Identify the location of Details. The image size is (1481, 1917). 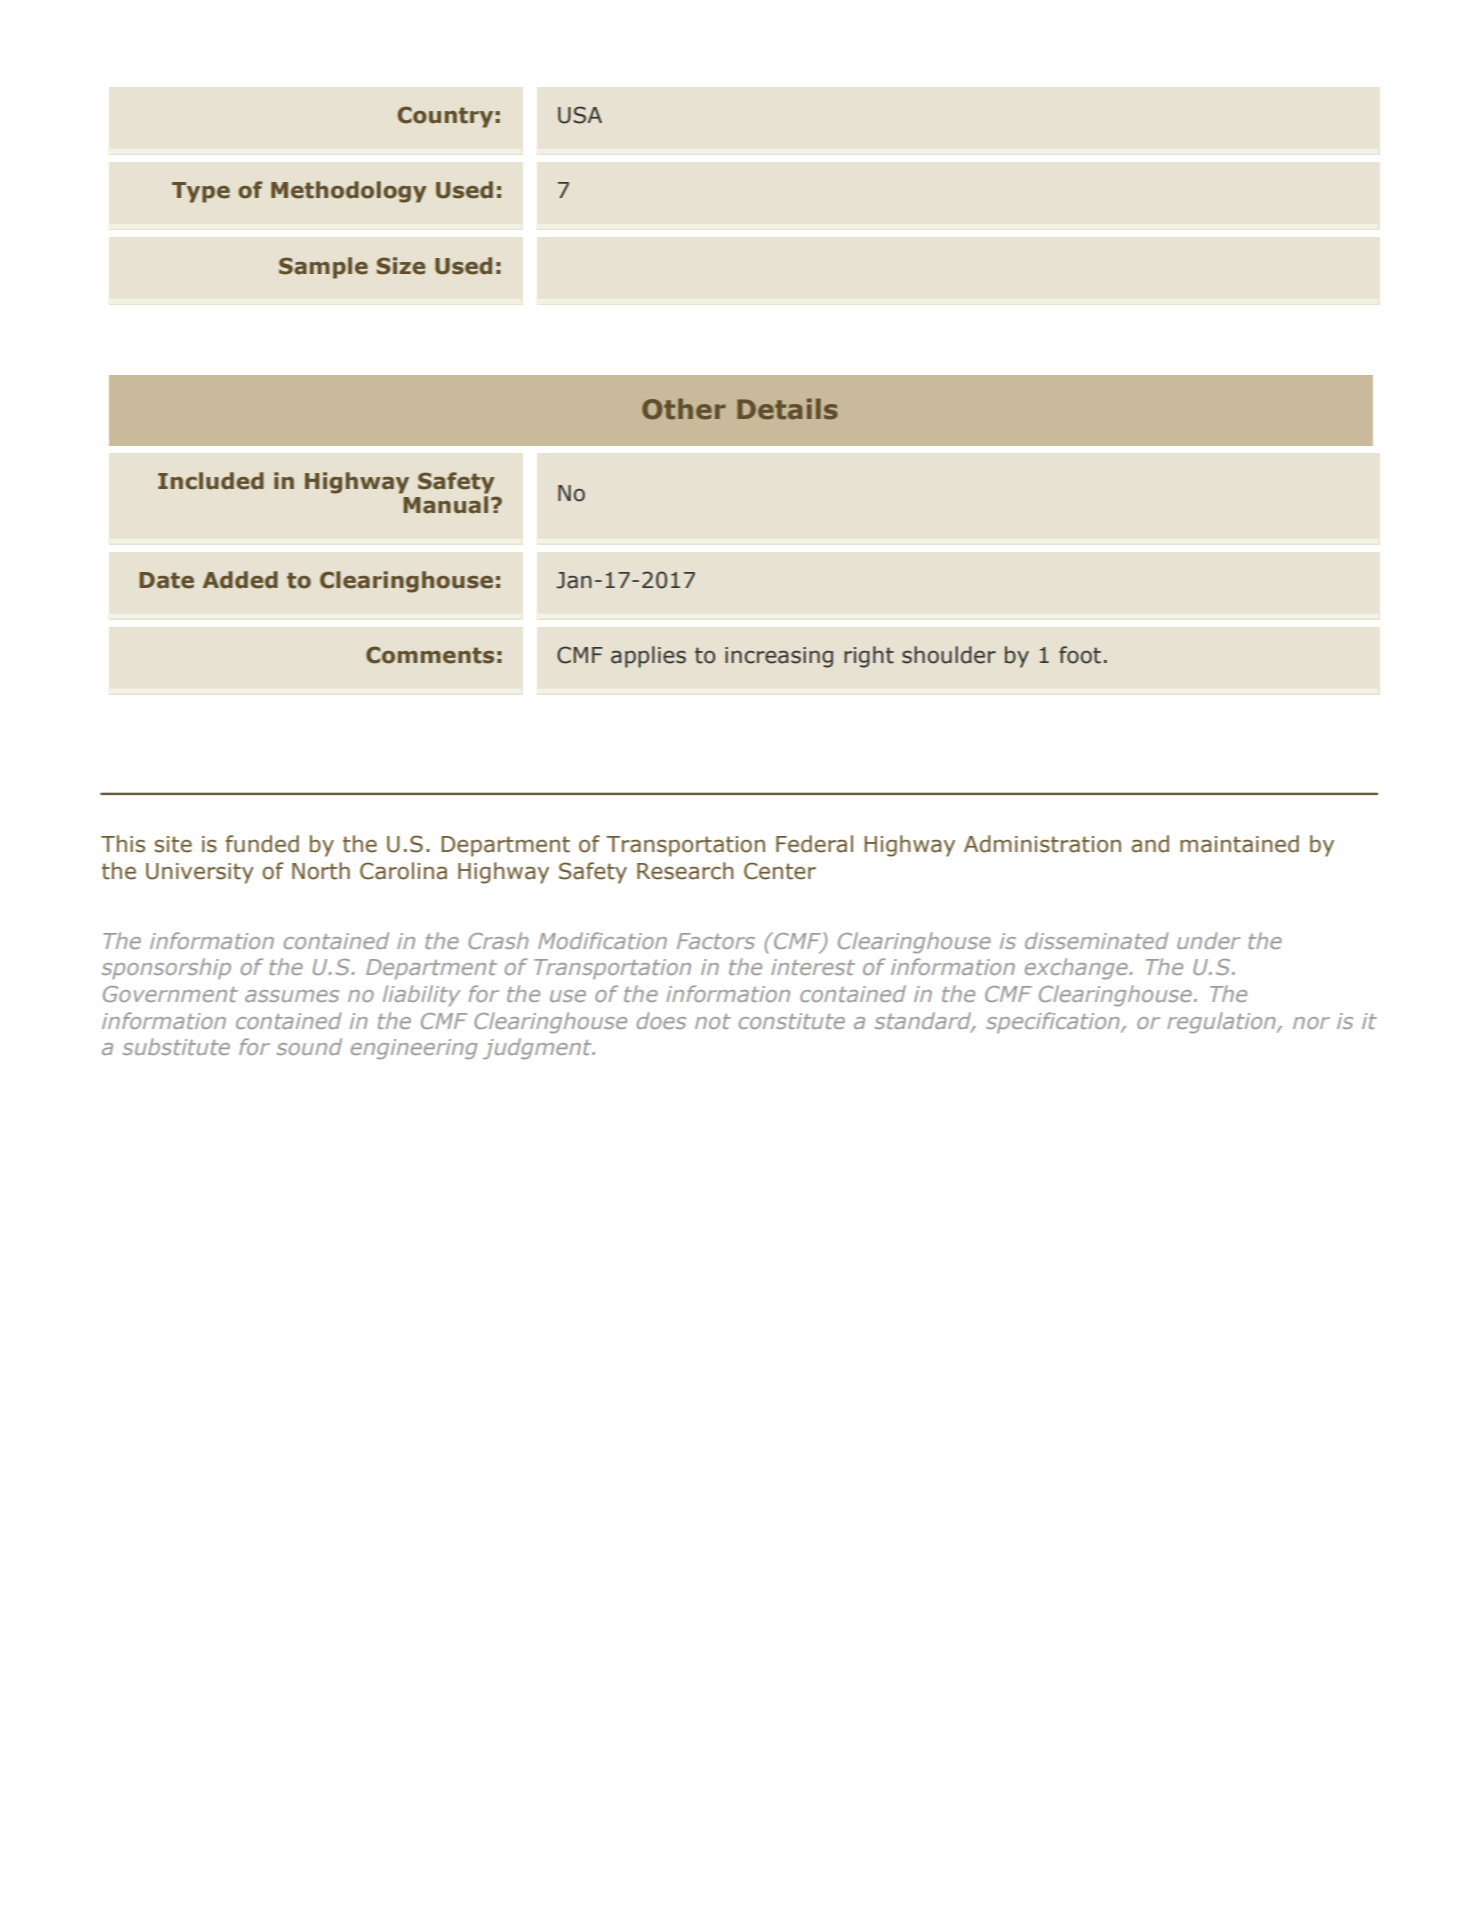
(787, 409).
